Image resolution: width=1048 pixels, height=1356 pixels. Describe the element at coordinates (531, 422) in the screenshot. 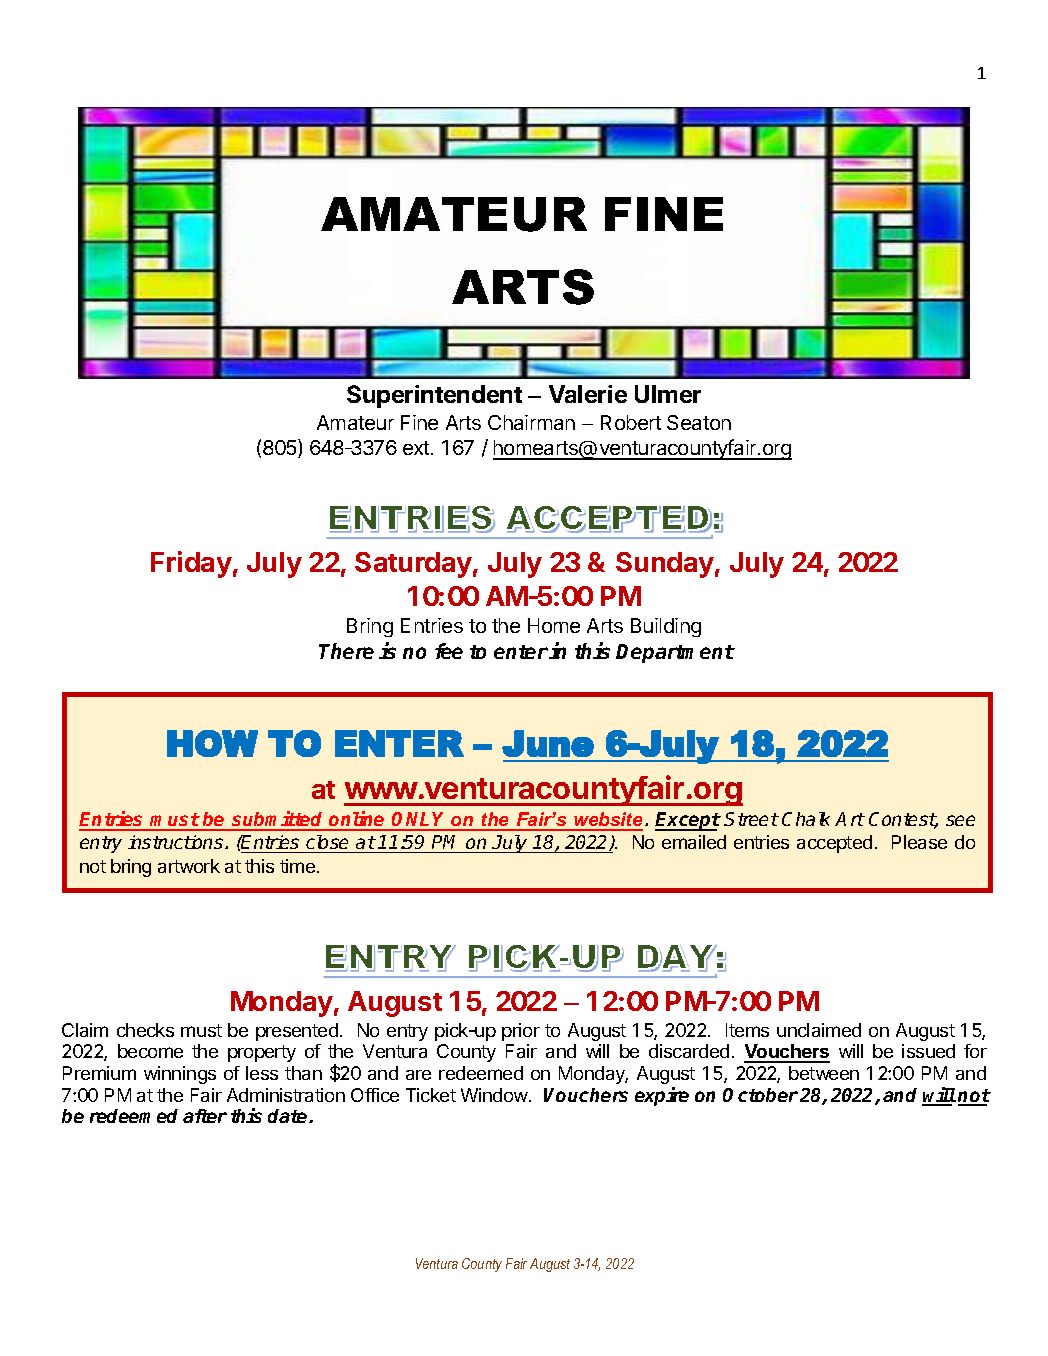

I see `Chairman` at that location.
